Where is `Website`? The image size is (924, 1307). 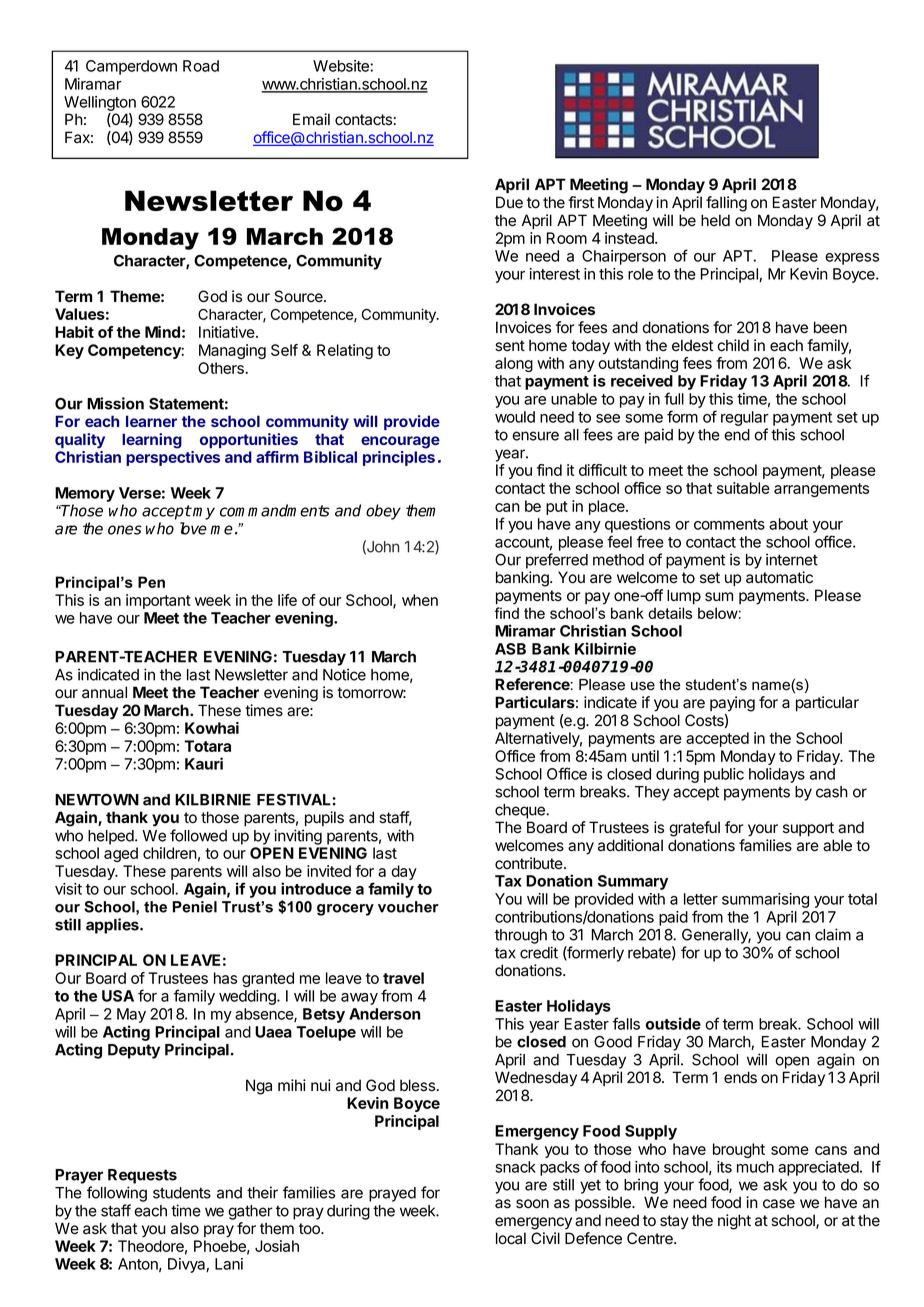
Website is located at coordinates (342, 66).
